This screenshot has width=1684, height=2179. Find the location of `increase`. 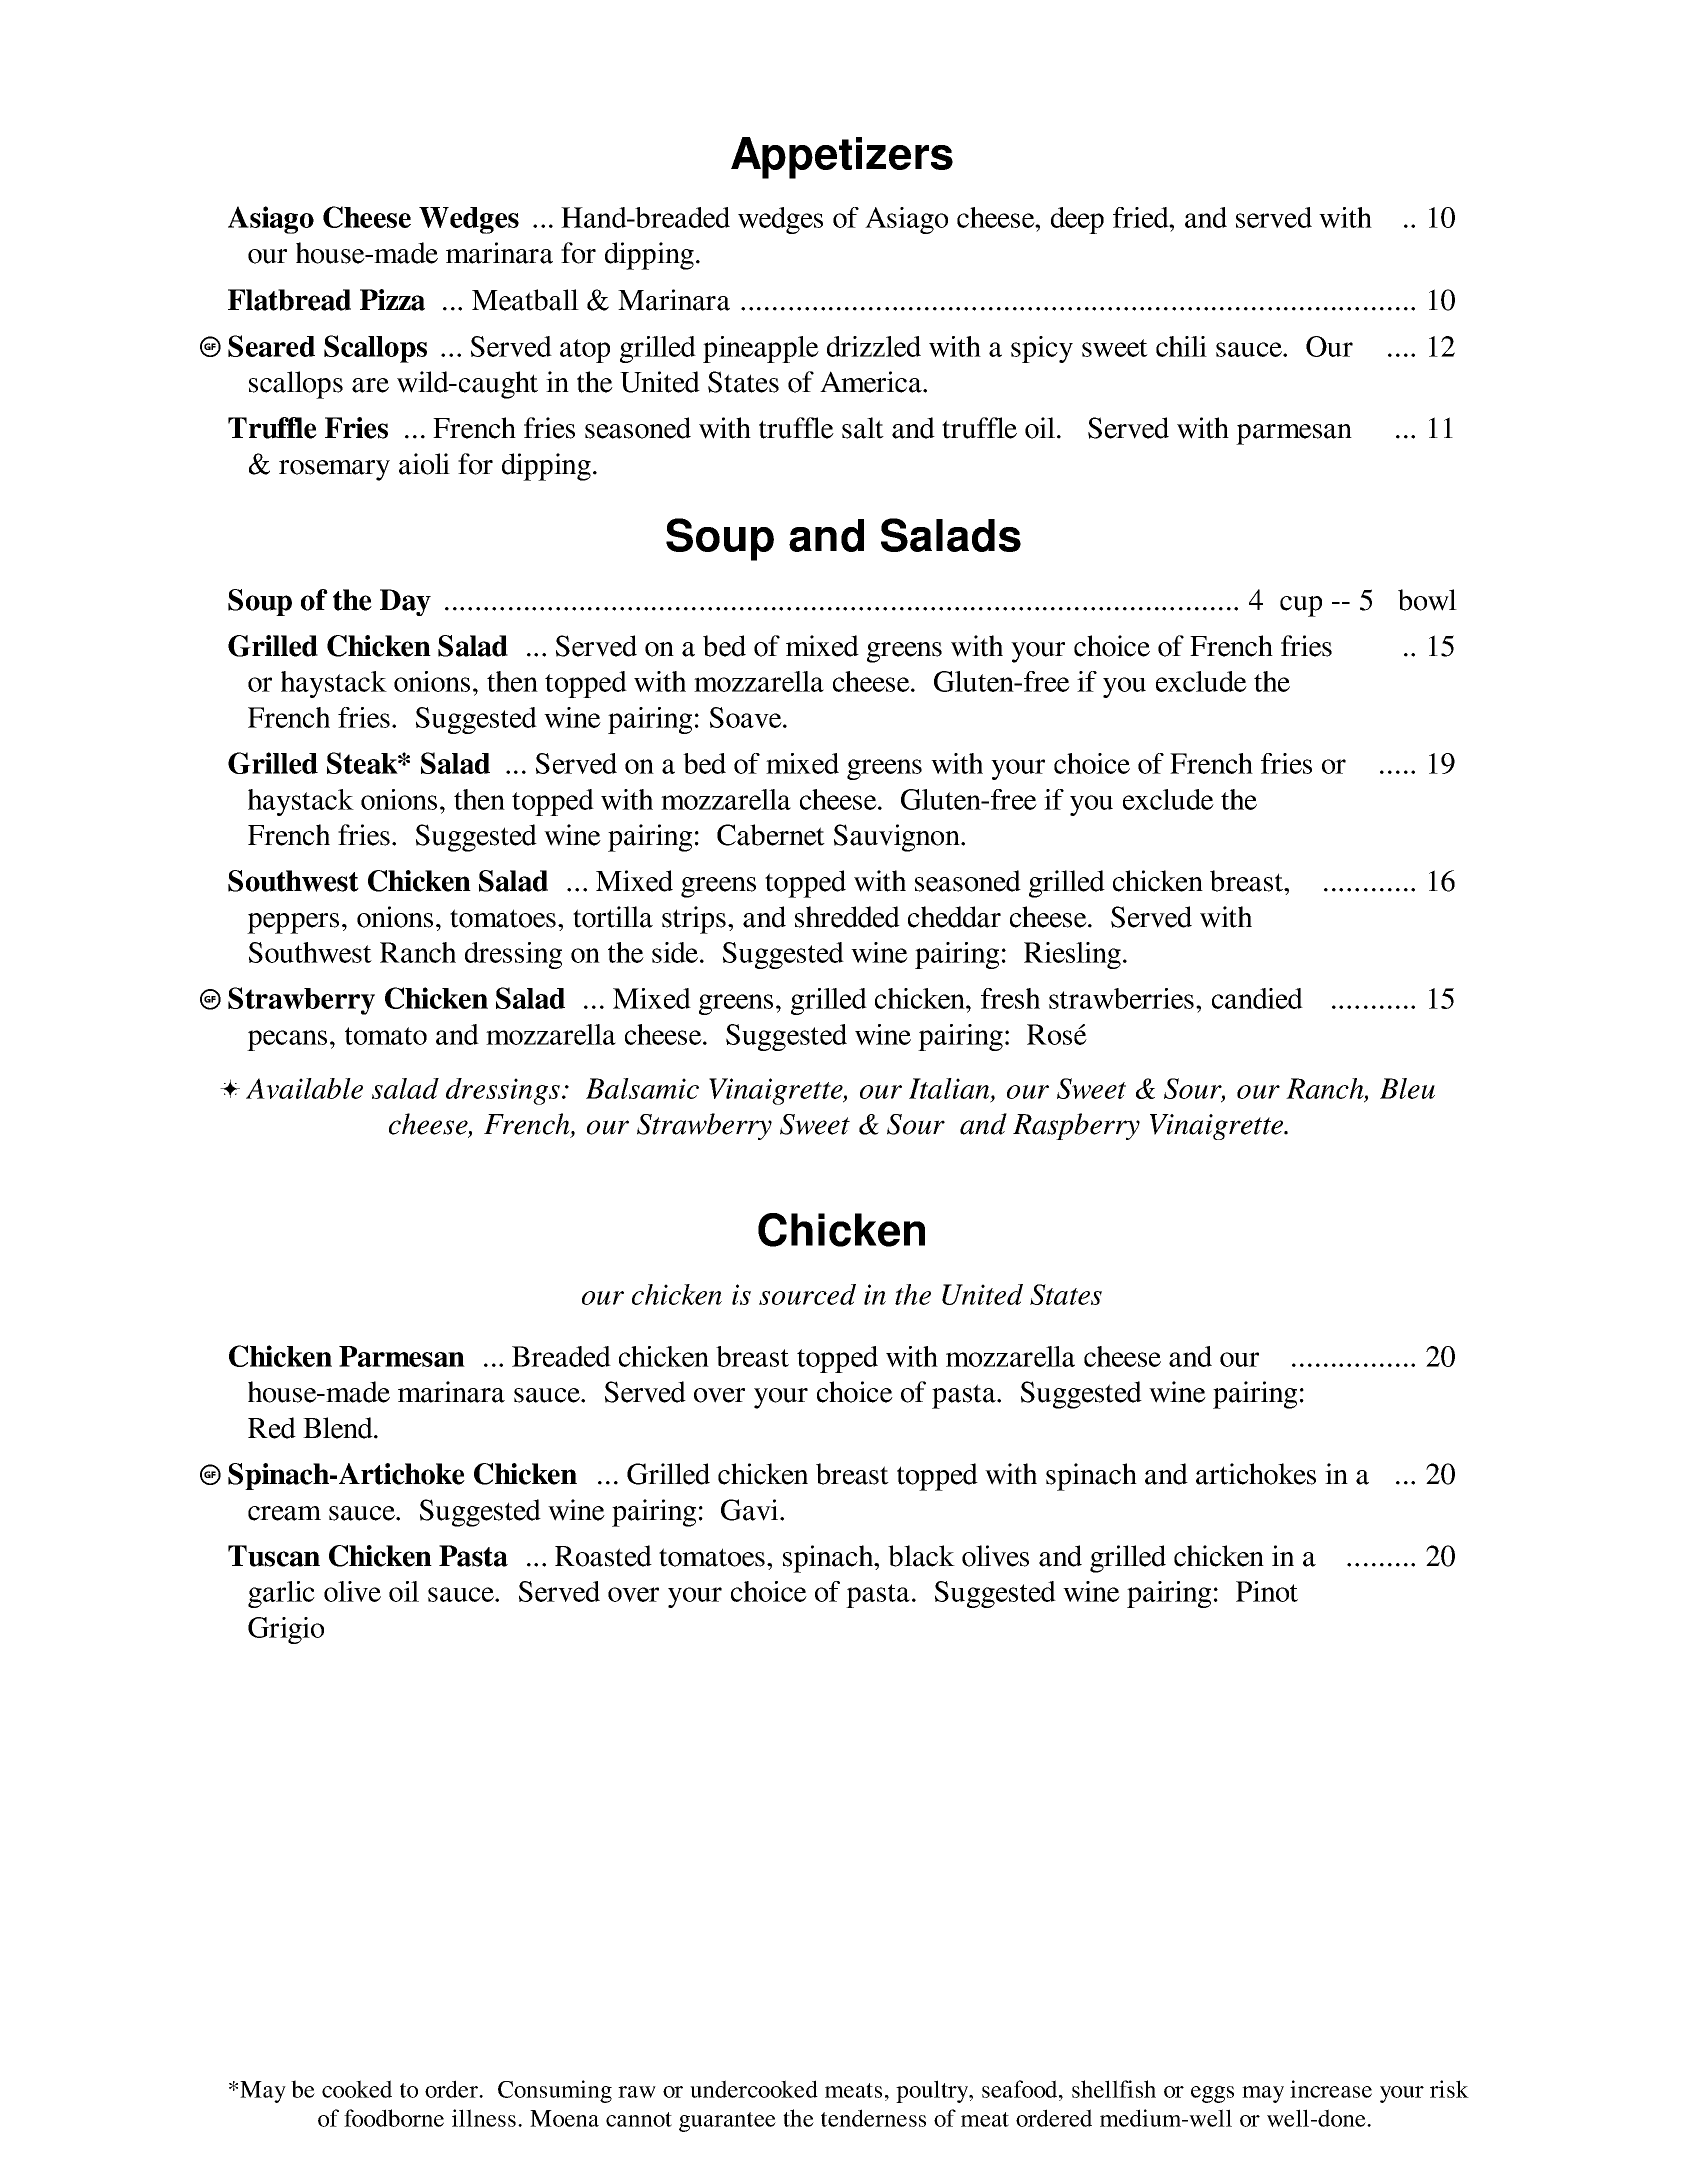

increase is located at coordinates (1331, 2089).
